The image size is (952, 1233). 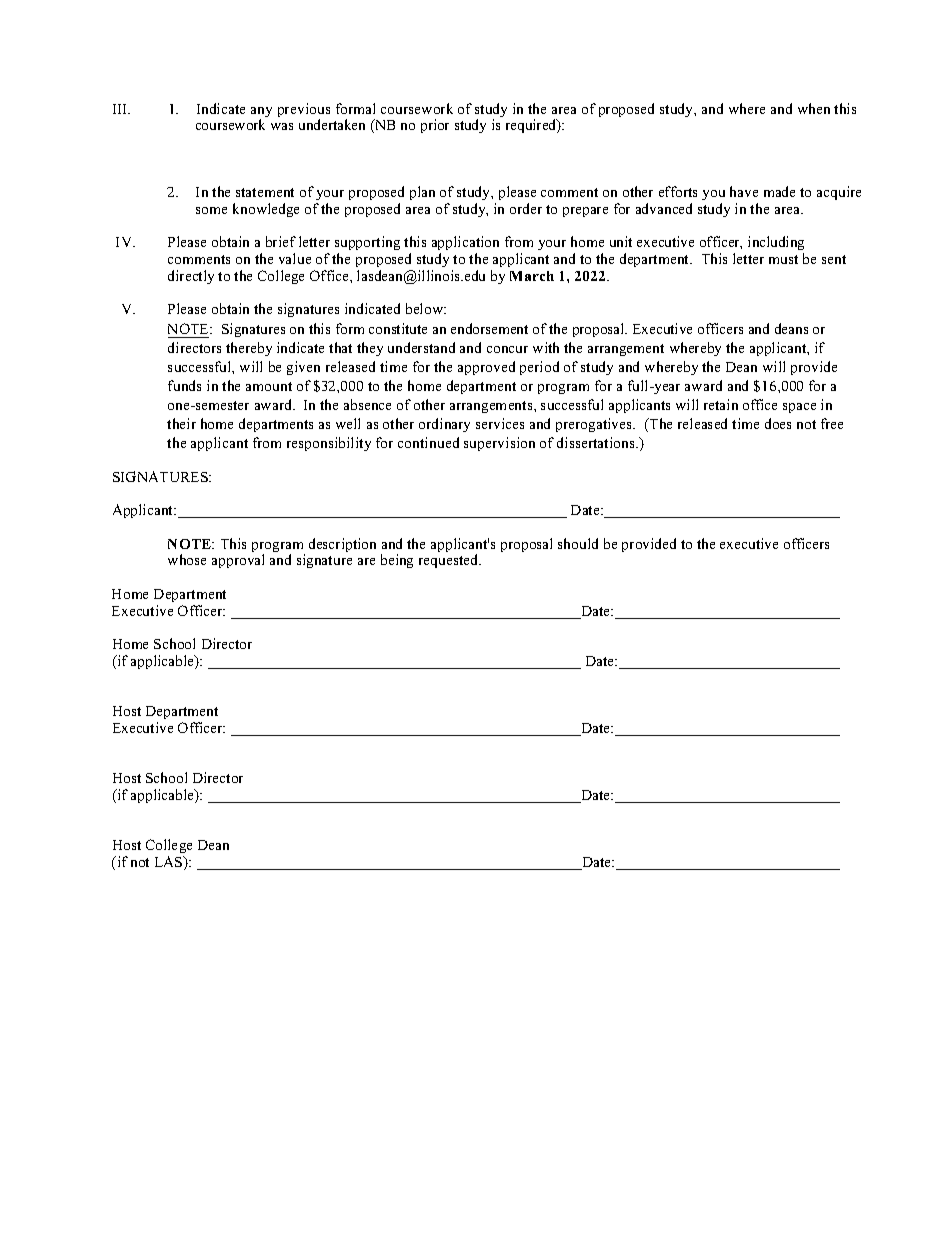 I want to click on whose, so click(x=187, y=559).
